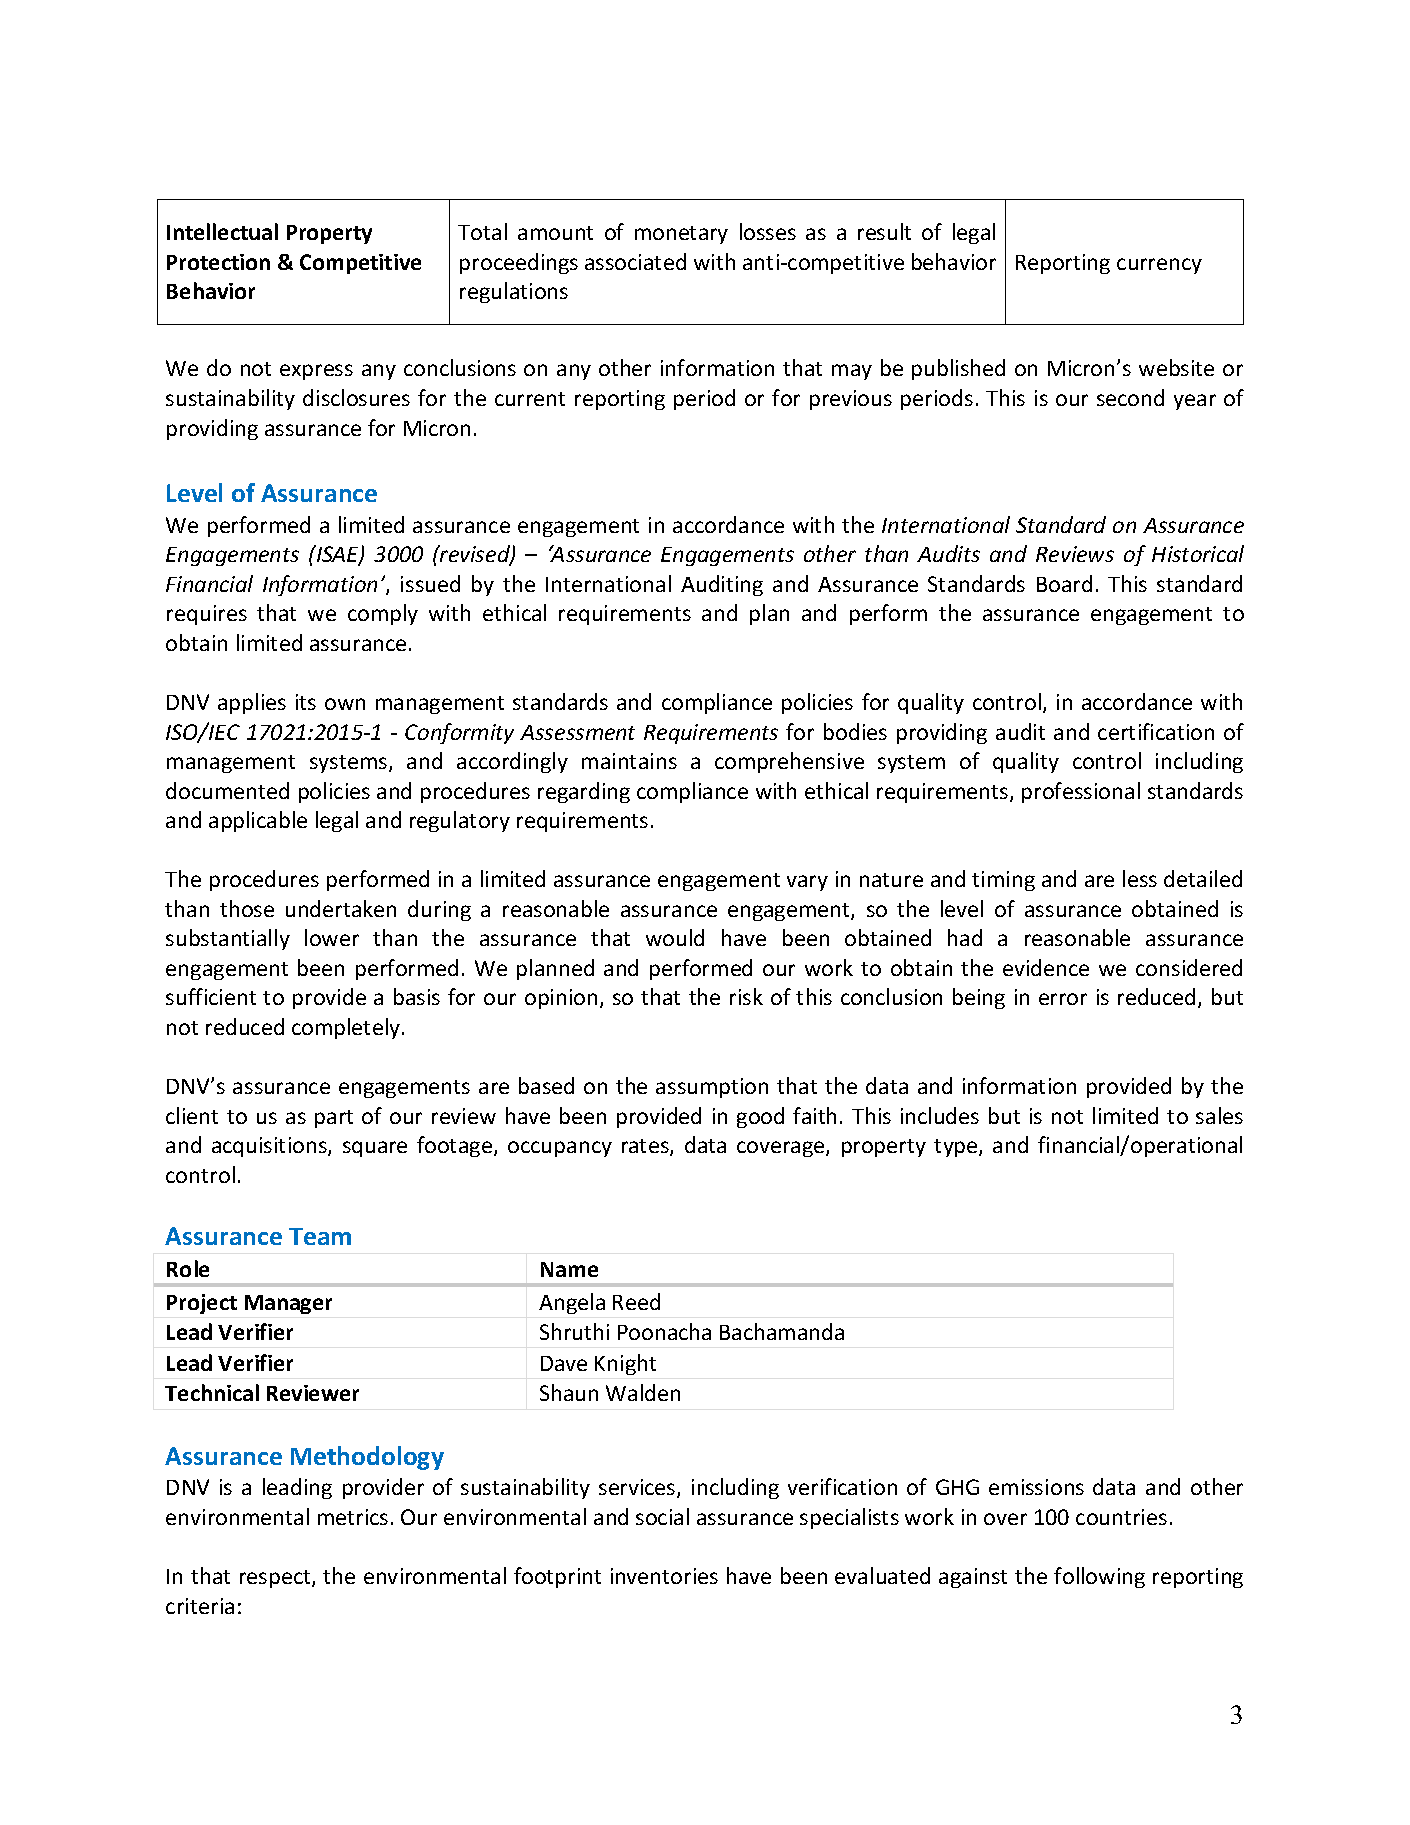  What do you see at coordinates (276, 1579) in the document?
I see `respect` at bounding box center [276, 1579].
